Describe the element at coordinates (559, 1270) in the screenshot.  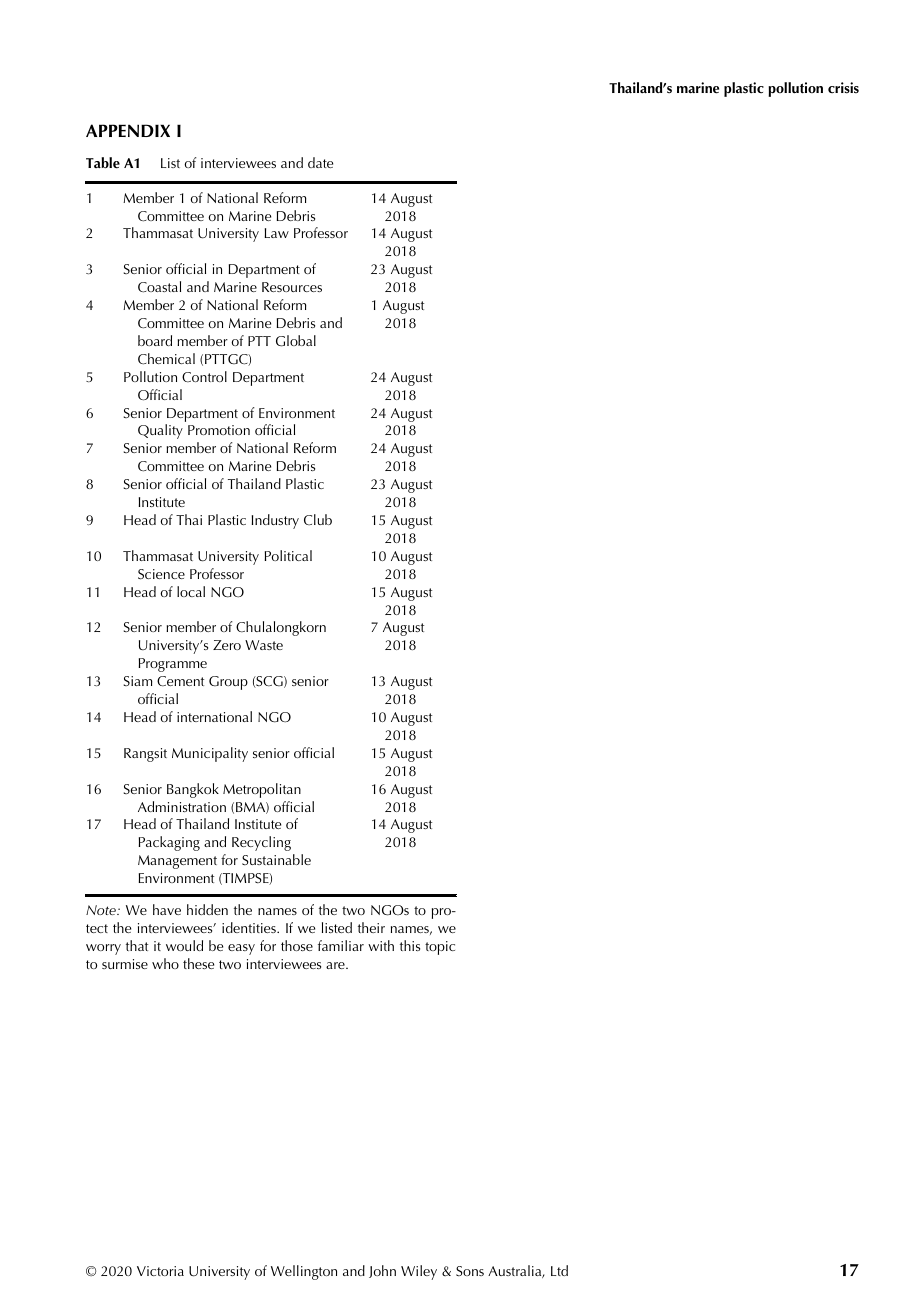
I see `Ltd` at that location.
